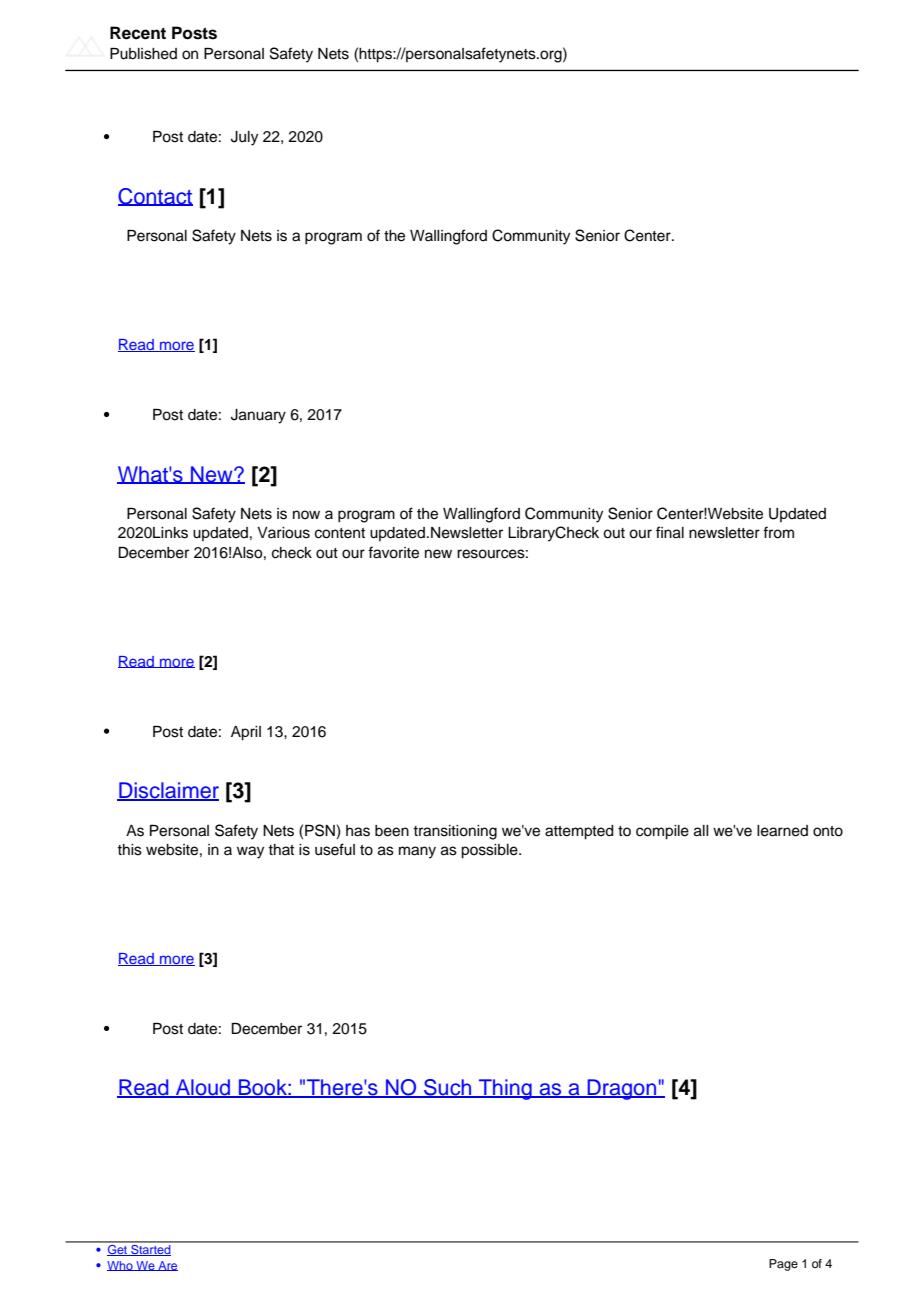  What do you see at coordinates (782, 831) in the screenshot?
I see `learned` at bounding box center [782, 831].
